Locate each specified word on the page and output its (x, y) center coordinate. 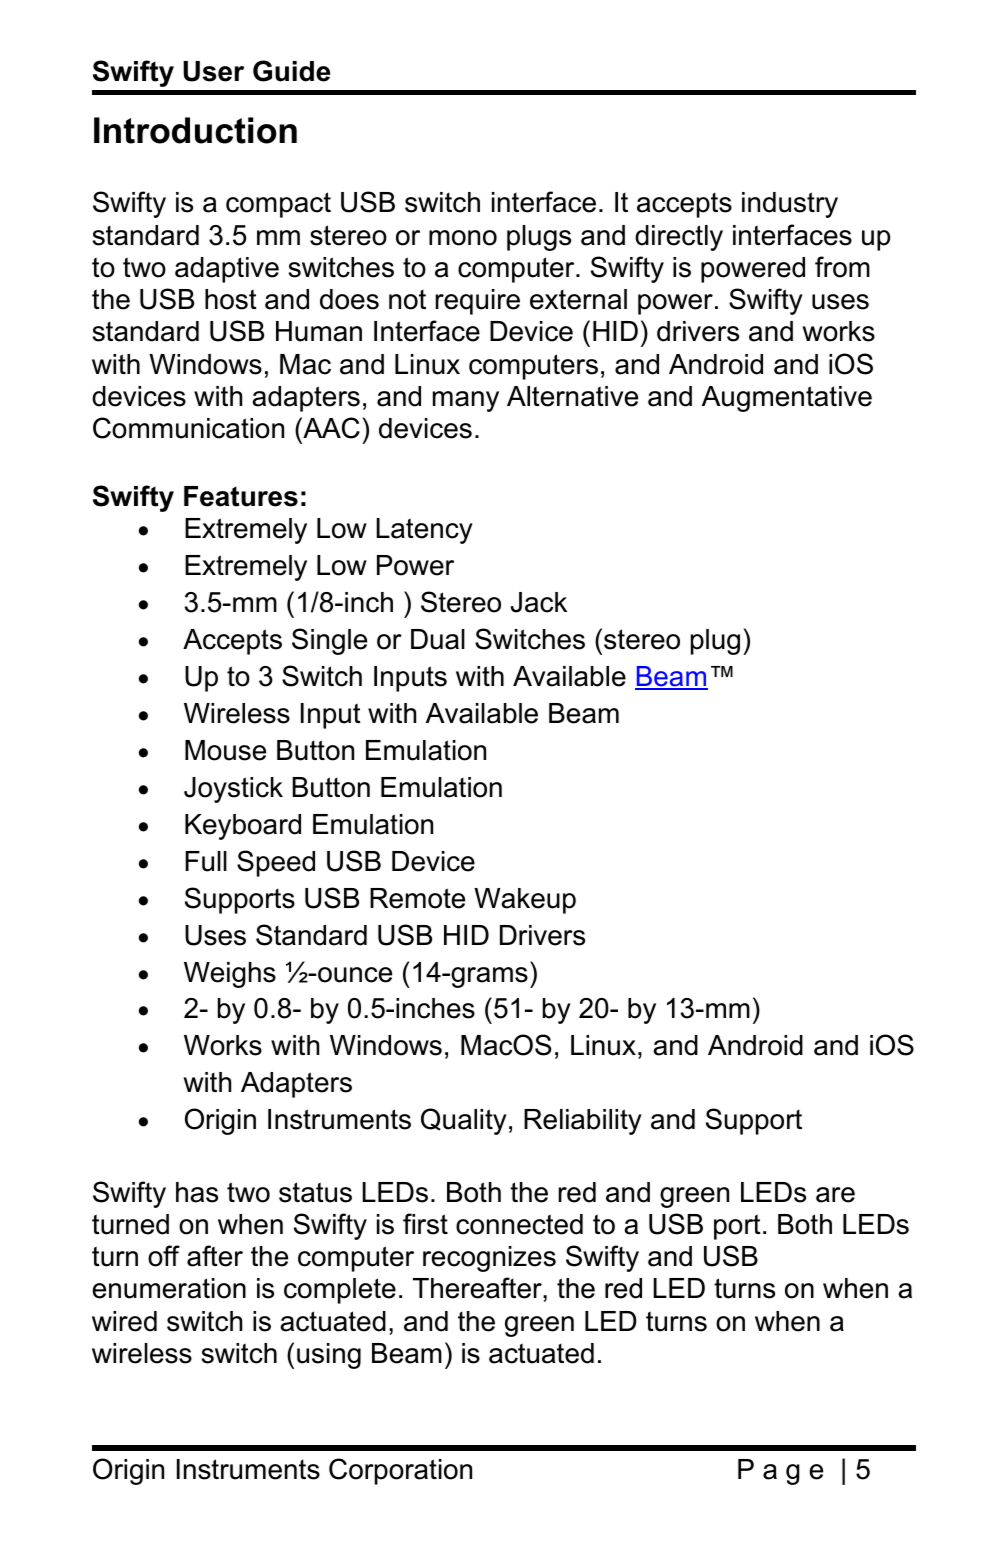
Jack (539, 602)
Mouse (225, 750)
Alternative (572, 396)
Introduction (195, 130)
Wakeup (525, 901)
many (466, 401)
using (329, 1356)
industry (790, 205)
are (835, 1195)
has (197, 1192)
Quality (464, 1121)
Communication (188, 428)
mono (463, 238)
